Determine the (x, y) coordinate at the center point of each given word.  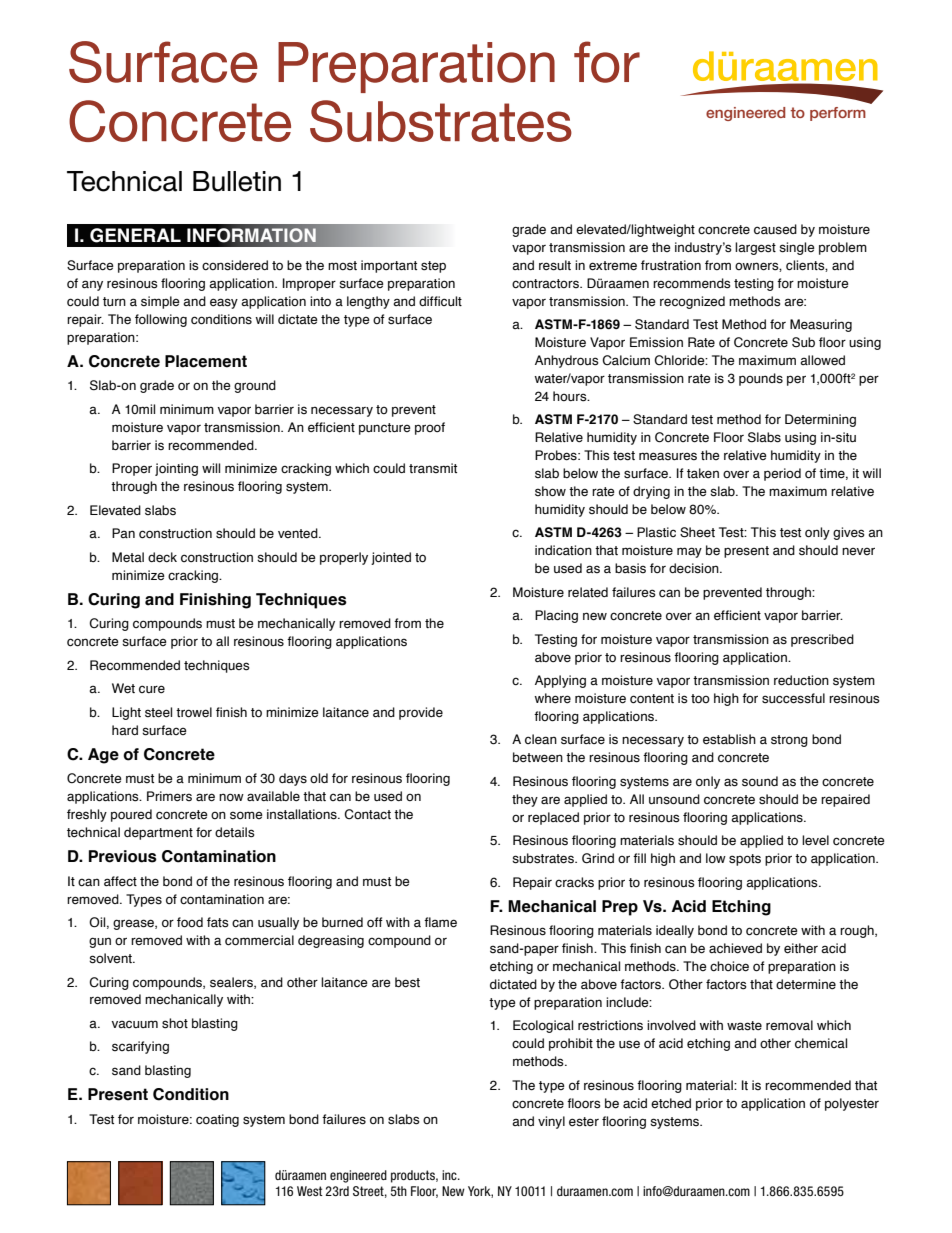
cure (152, 689)
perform (838, 114)
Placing (556, 616)
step (433, 267)
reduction (801, 680)
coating (217, 1120)
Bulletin (237, 181)
